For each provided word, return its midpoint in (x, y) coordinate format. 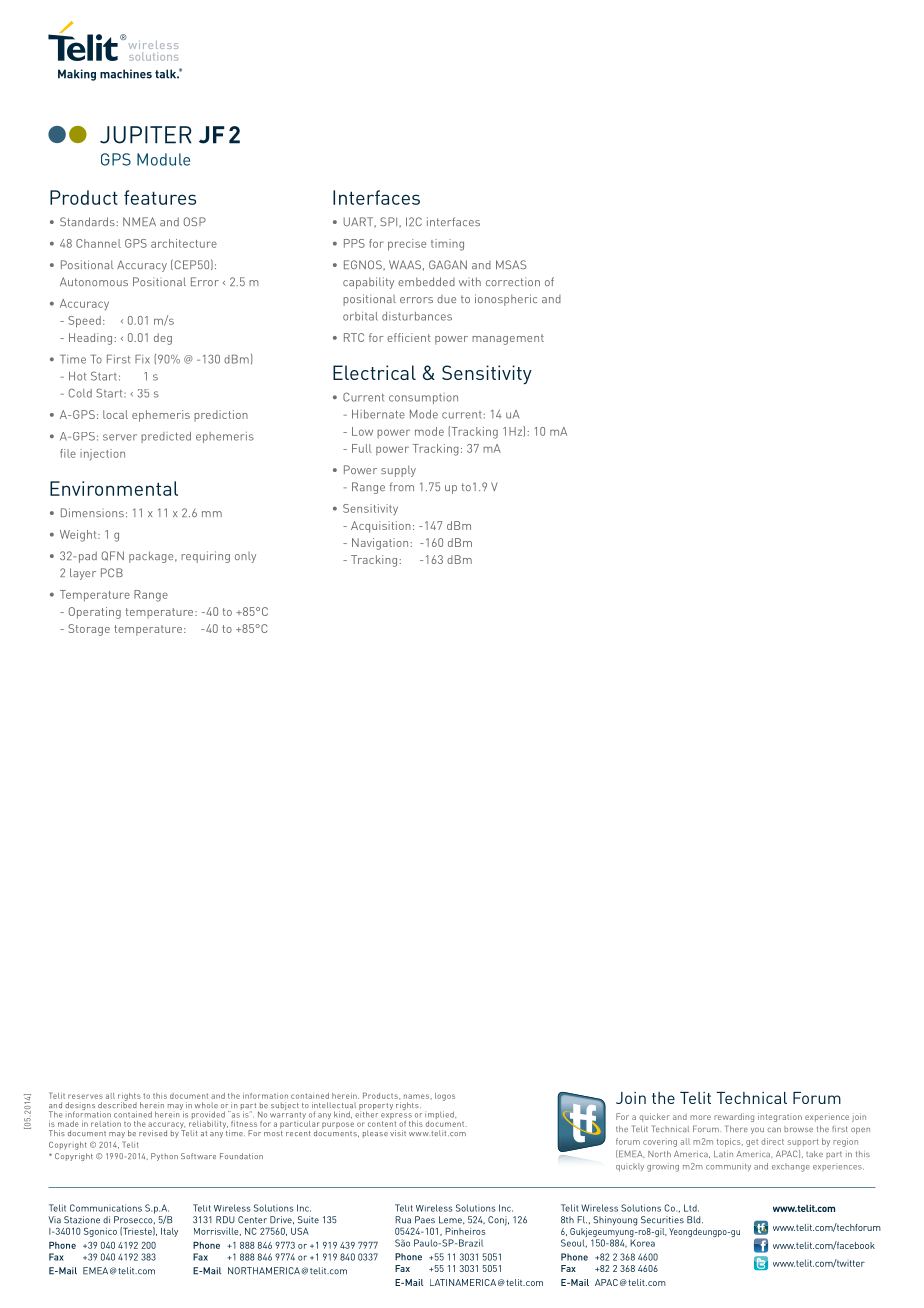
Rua (403, 1220)
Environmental (114, 488)
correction (513, 281)
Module (163, 159)
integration (780, 1117)
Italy (169, 1232)
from (402, 486)
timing (447, 245)
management (508, 339)
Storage (89, 630)
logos (445, 1097)
